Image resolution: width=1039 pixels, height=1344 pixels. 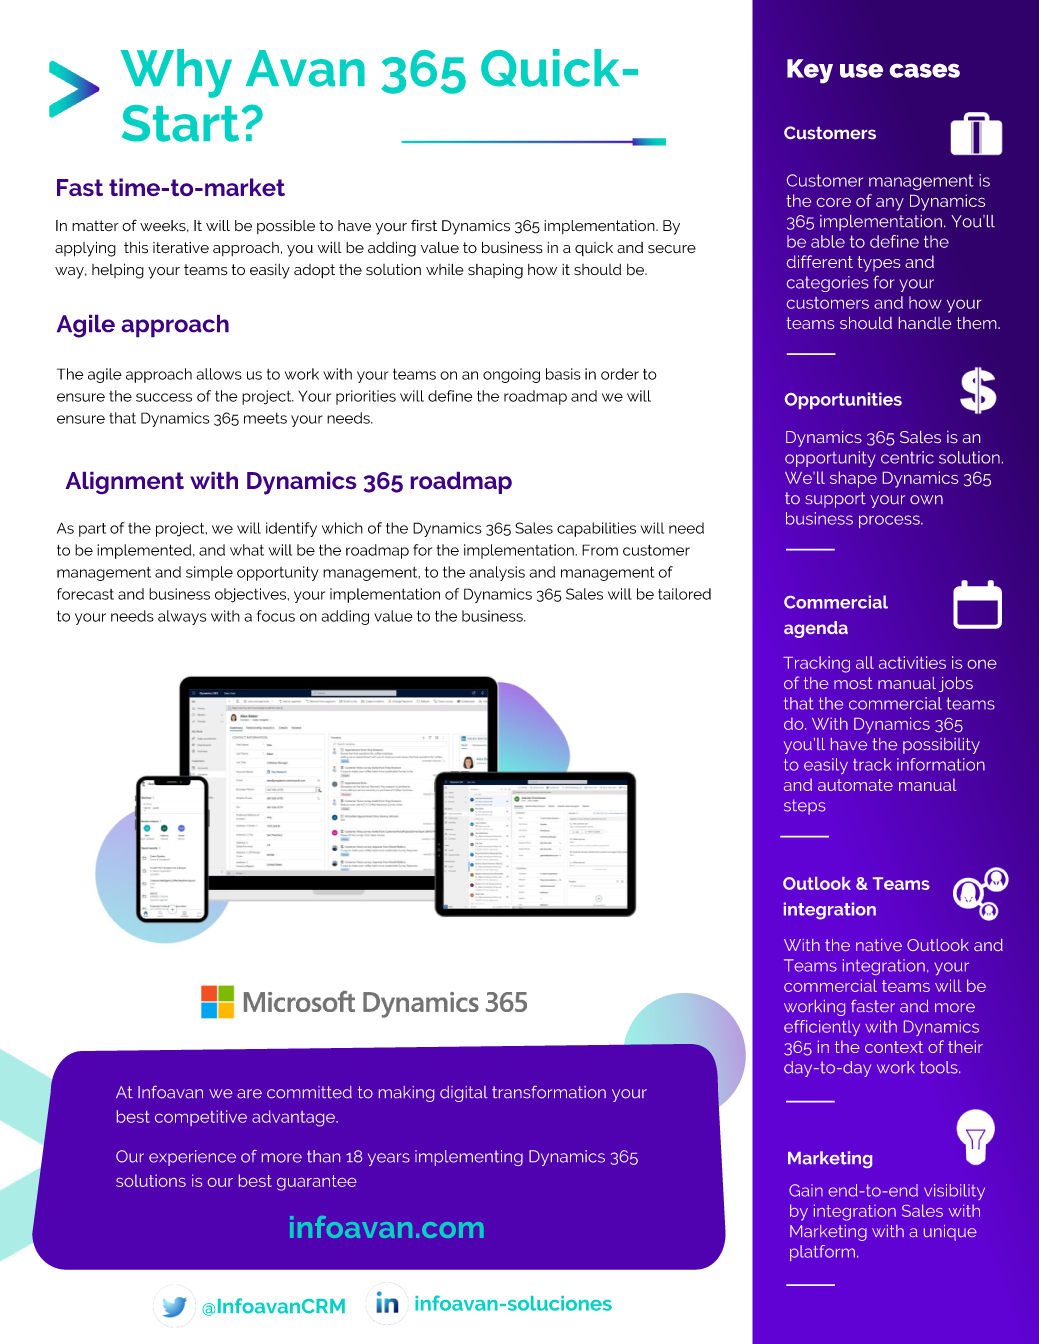 What do you see at coordinates (192, 1158) in the screenshot?
I see `experience` at bounding box center [192, 1158].
